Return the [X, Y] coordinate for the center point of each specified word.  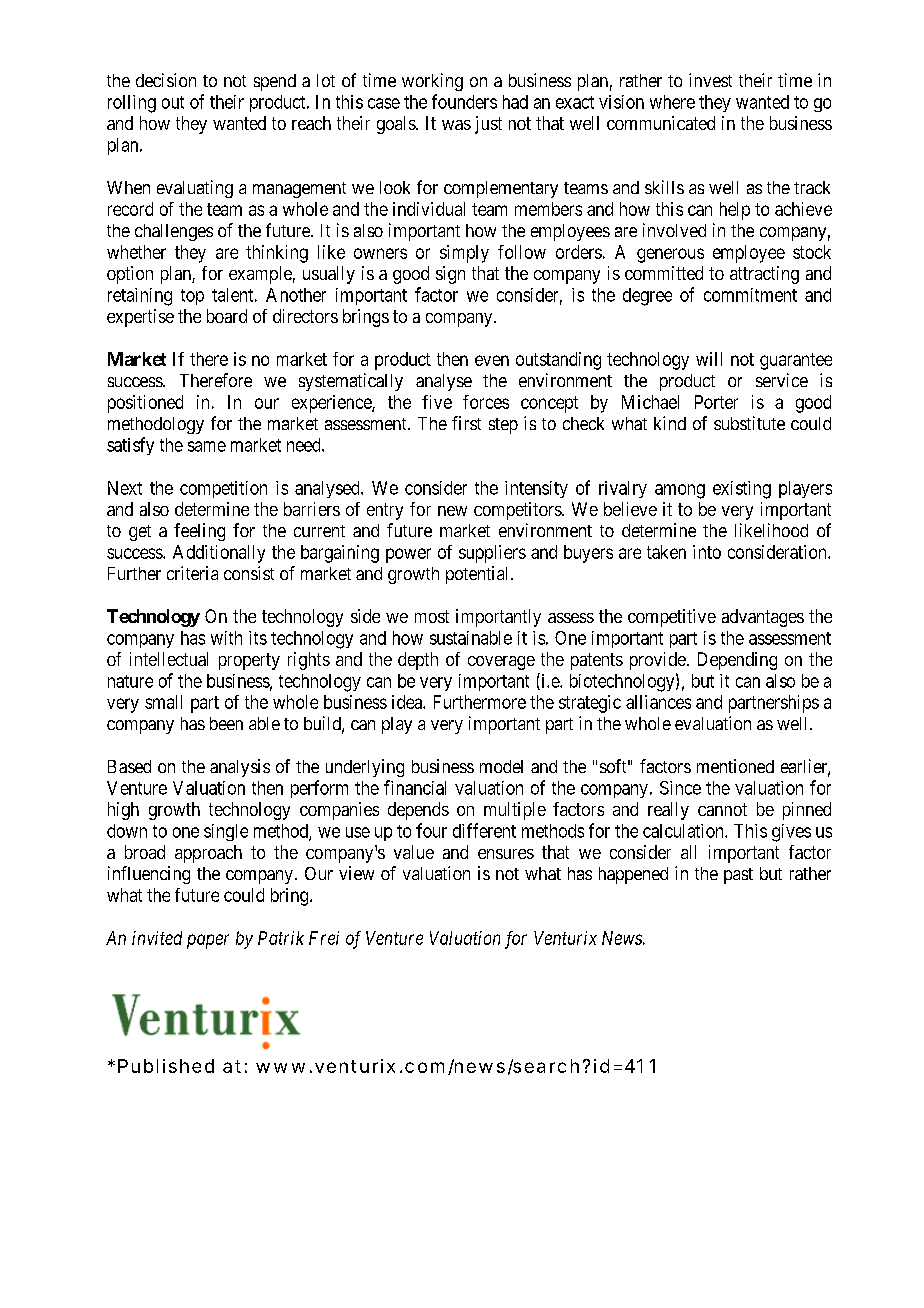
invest [710, 80]
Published [166, 1066]
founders [464, 101]
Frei [324, 938]
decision [166, 80]
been [226, 723]
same [207, 446]
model [501, 766]
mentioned [735, 766]
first [466, 423]
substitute [749, 423]
